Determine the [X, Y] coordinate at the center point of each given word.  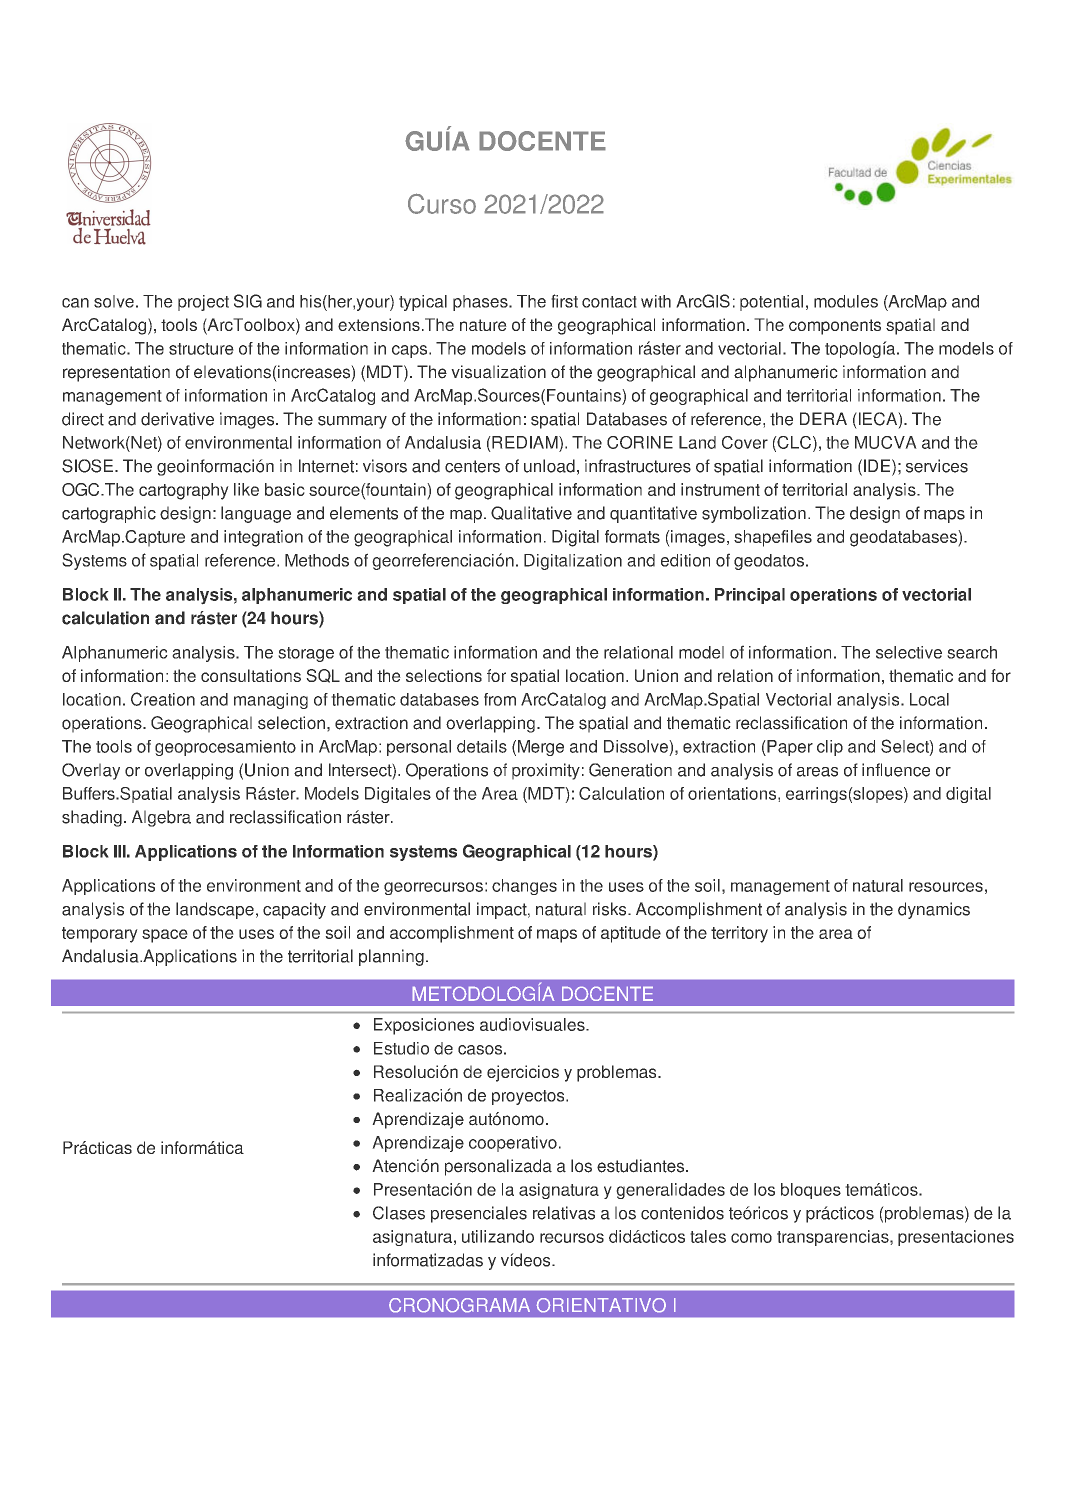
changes [524, 887]
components [835, 327]
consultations [251, 675]
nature [483, 325]
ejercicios [523, 1073]
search [972, 652]
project [203, 303]
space [165, 936]
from [500, 699]
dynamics [934, 910]
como [751, 1238]
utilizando [498, 1236]
